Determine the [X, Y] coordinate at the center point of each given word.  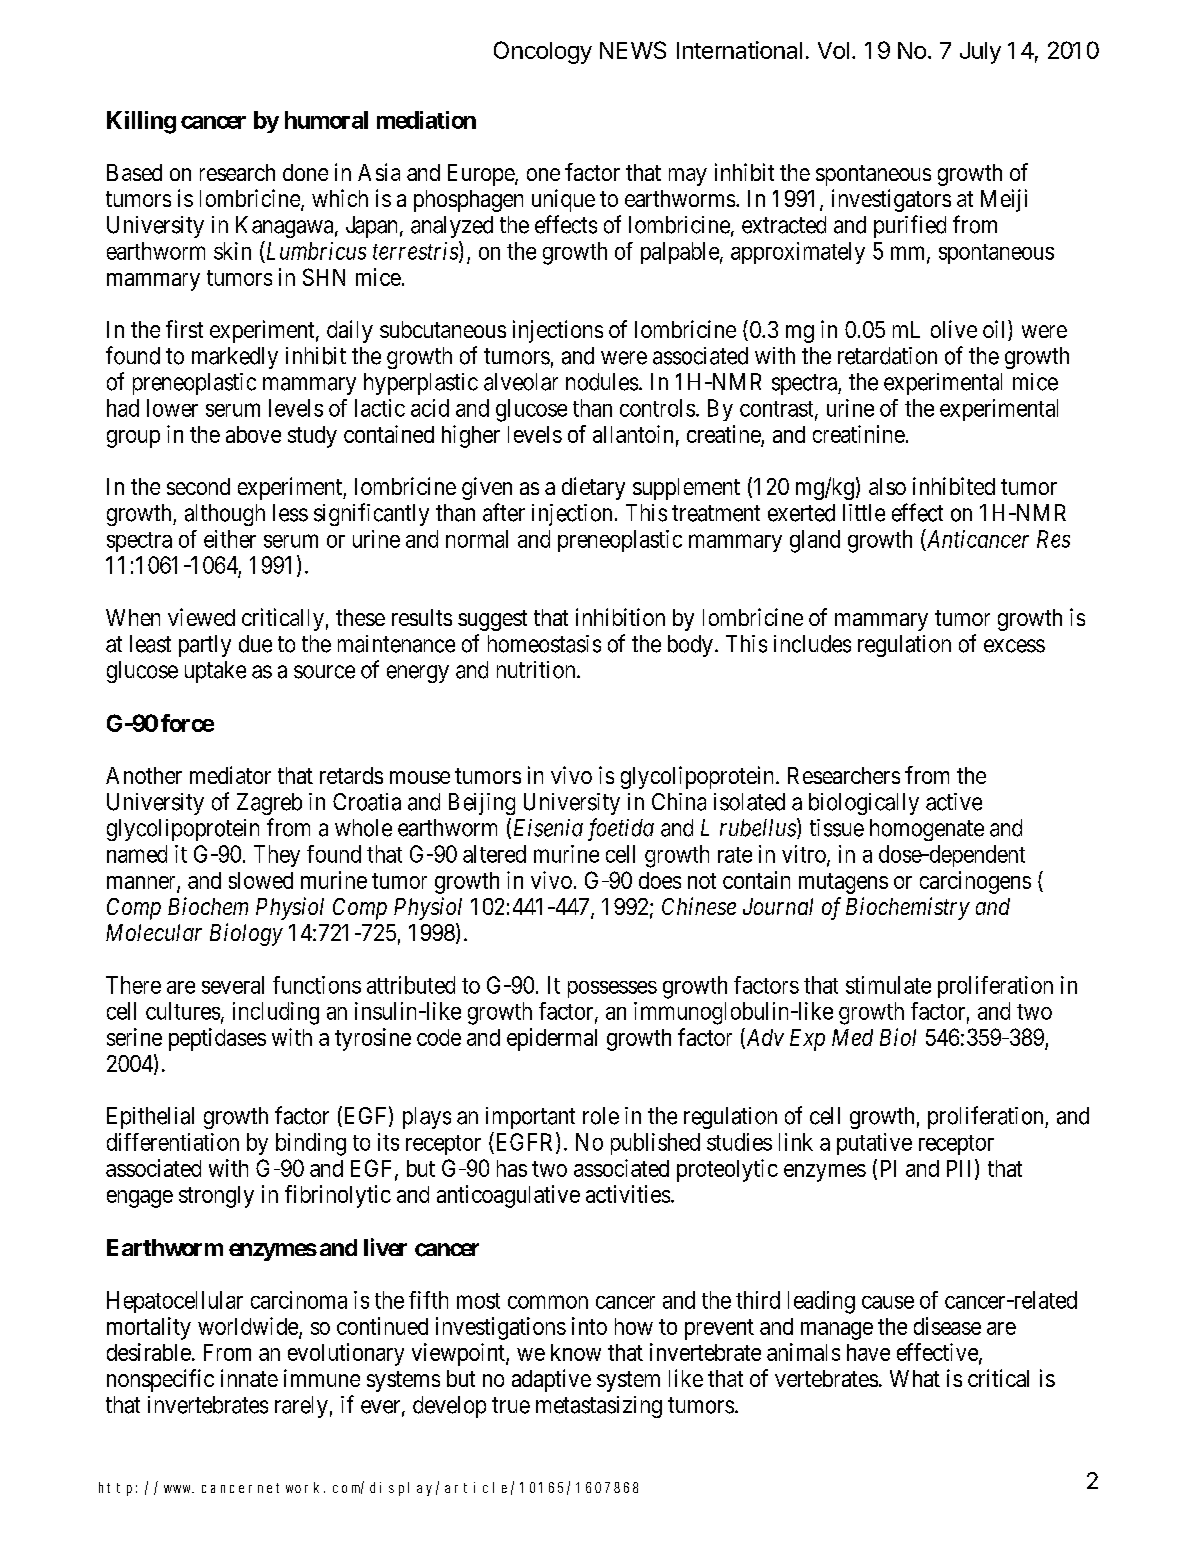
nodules [602, 382]
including [276, 1013]
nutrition [537, 670]
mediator [230, 775]
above [253, 434]
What [915, 1378]
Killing [141, 122]
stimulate [888, 985]
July [980, 53]
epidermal [552, 1039]
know [576, 1352]
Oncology [543, 52]
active [954, 802]
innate [249, 1378]
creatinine [859, 434]
